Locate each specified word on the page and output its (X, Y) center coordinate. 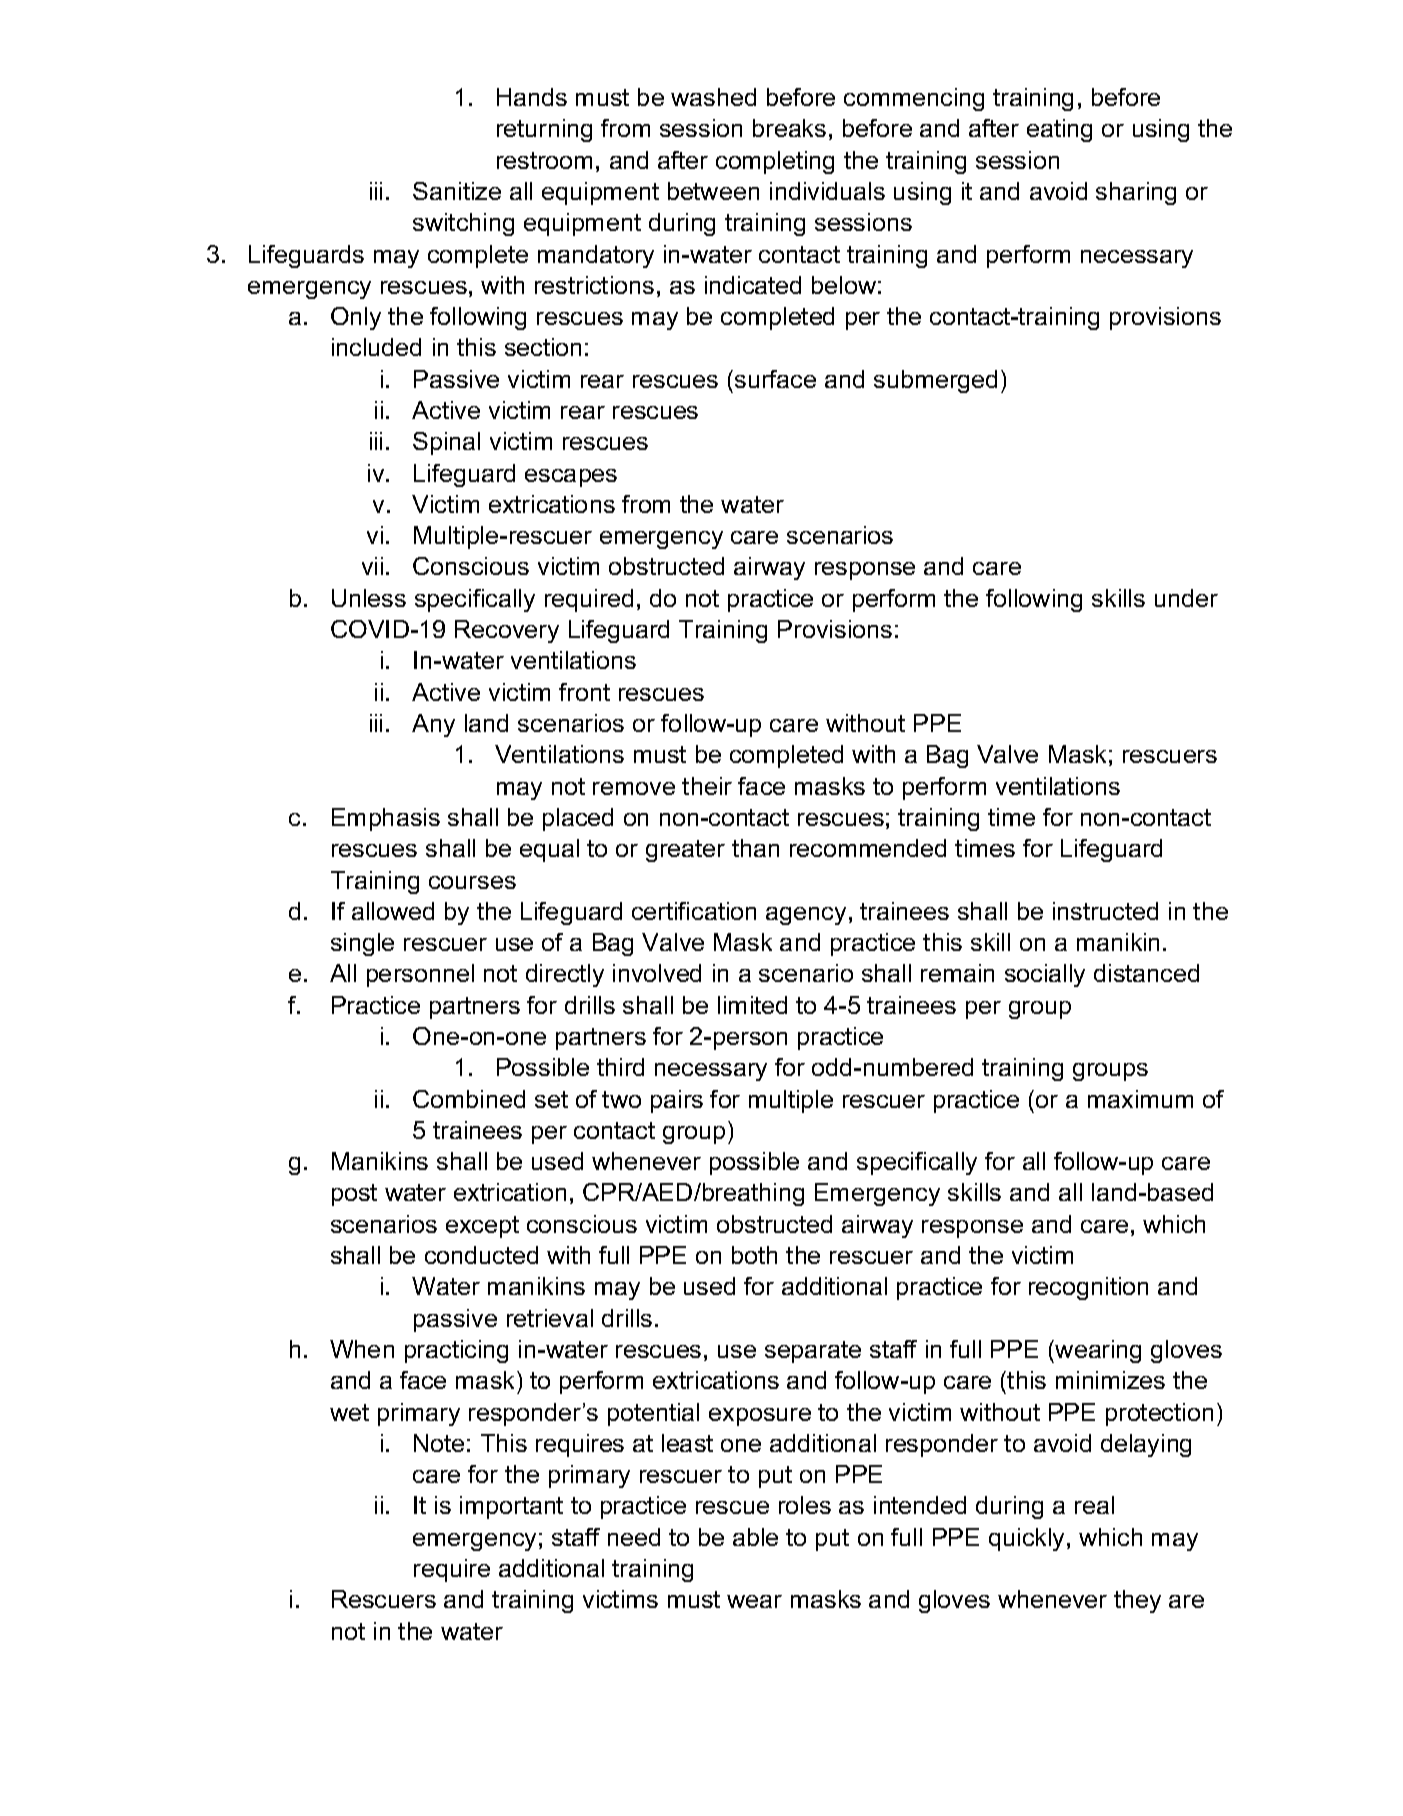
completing (775, 162)
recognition (1088, 1288)
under (1186, 598)
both (754, 1255)
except (482, 1227)
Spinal (446, 443)
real (1094, 1505)
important (511, 1507)
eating (1059, 130)
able (755, 1537)
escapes (571, 478)
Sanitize (457, 191)
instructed (1105, 911)
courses (472, 882)
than (755, 848)
